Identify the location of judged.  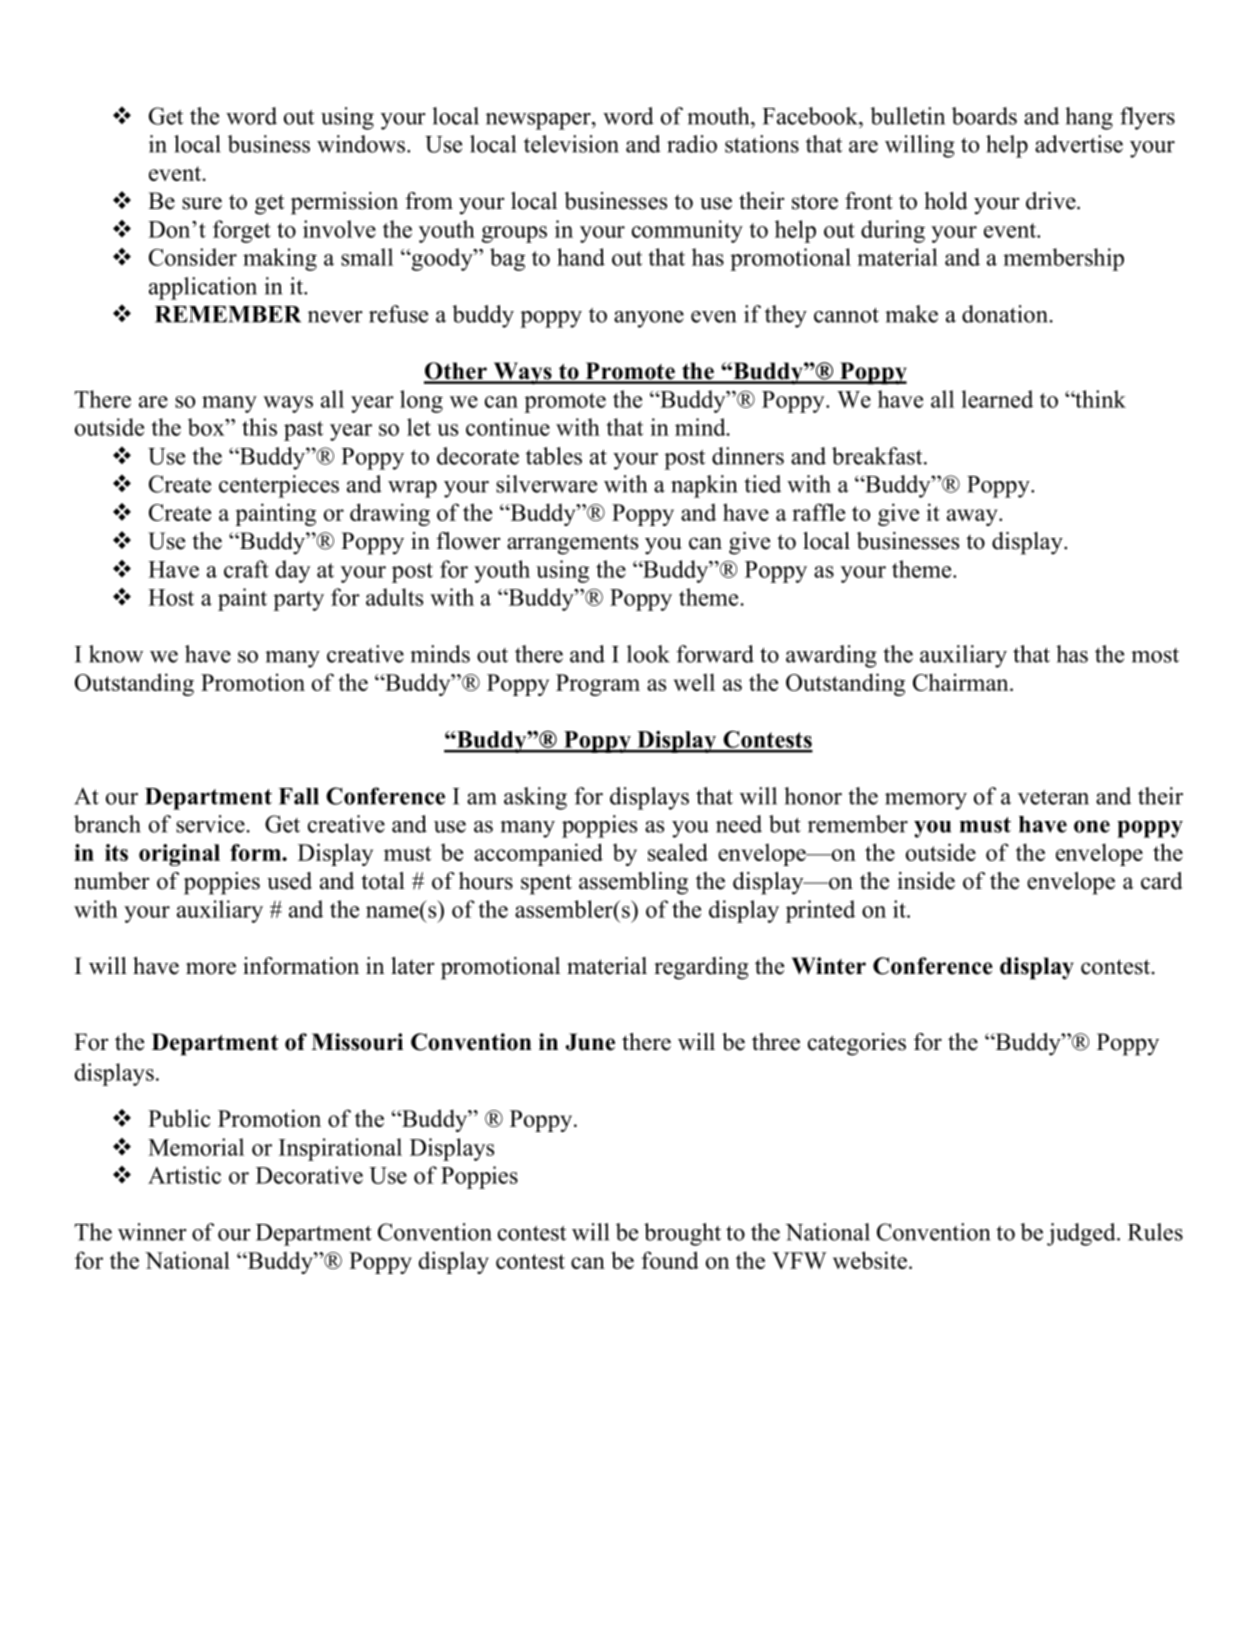
(1082, 1234).
